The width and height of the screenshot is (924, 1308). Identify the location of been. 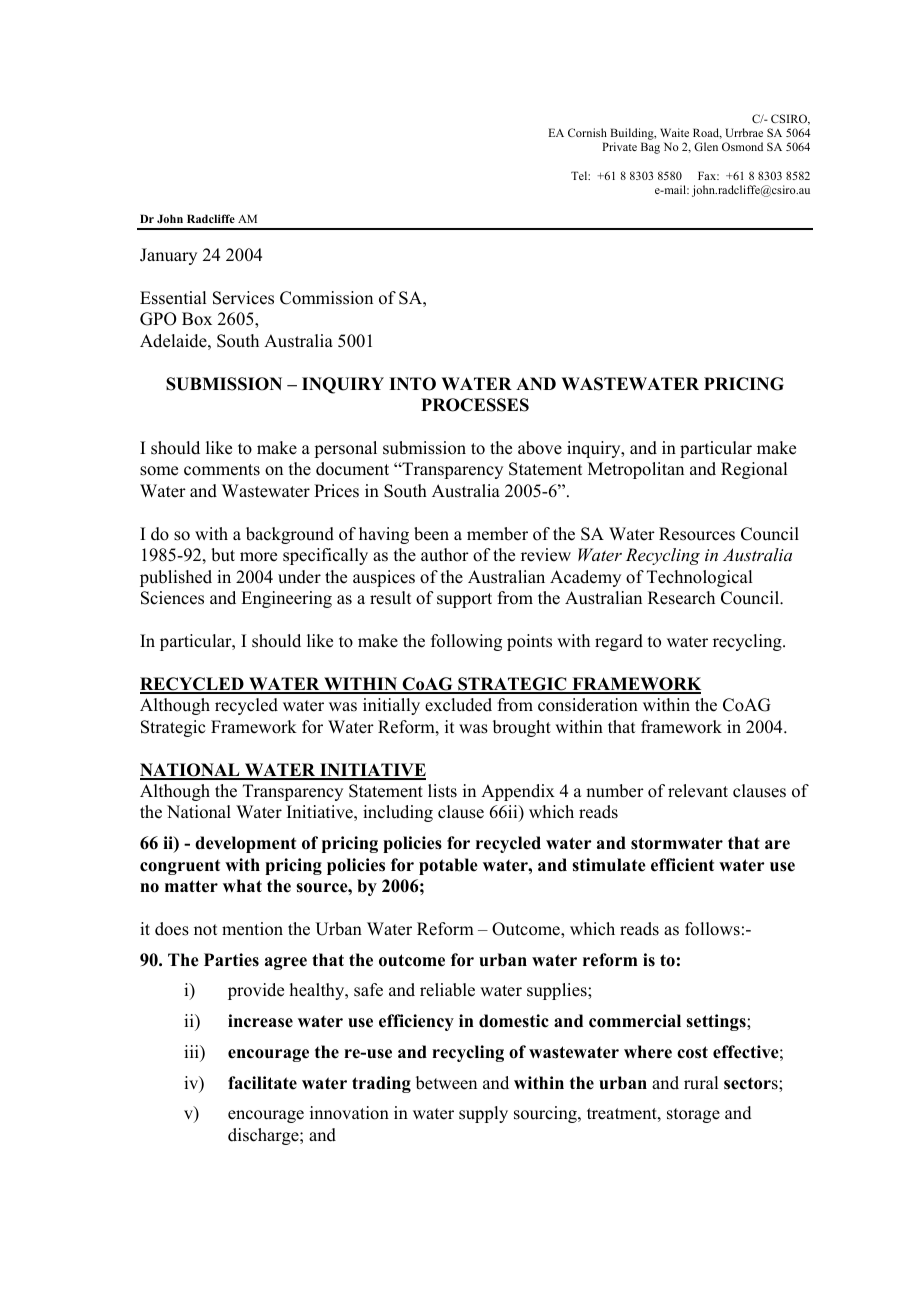
(431, 534).
